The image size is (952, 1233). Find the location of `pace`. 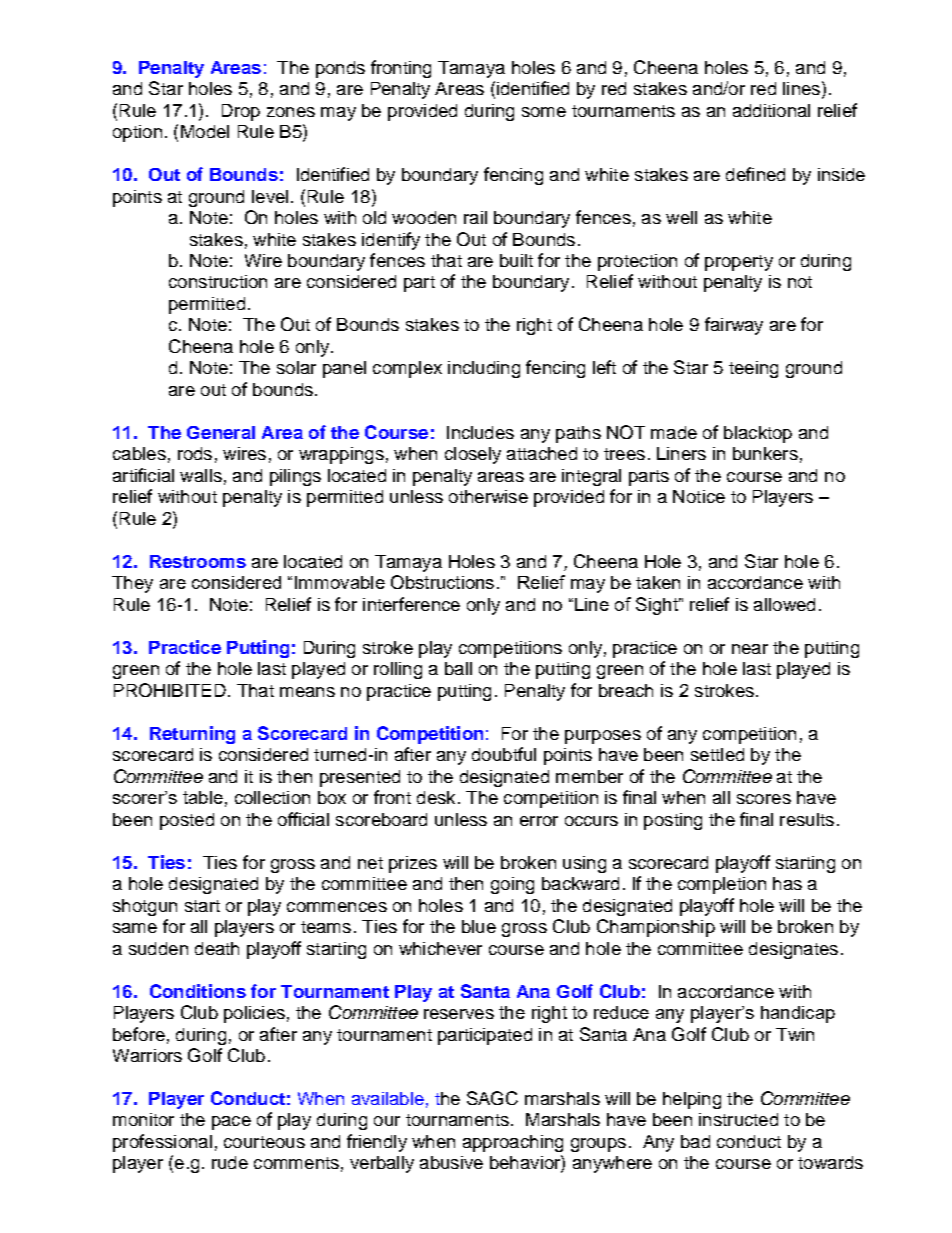

pace is located at coordinates (231, 1123).
